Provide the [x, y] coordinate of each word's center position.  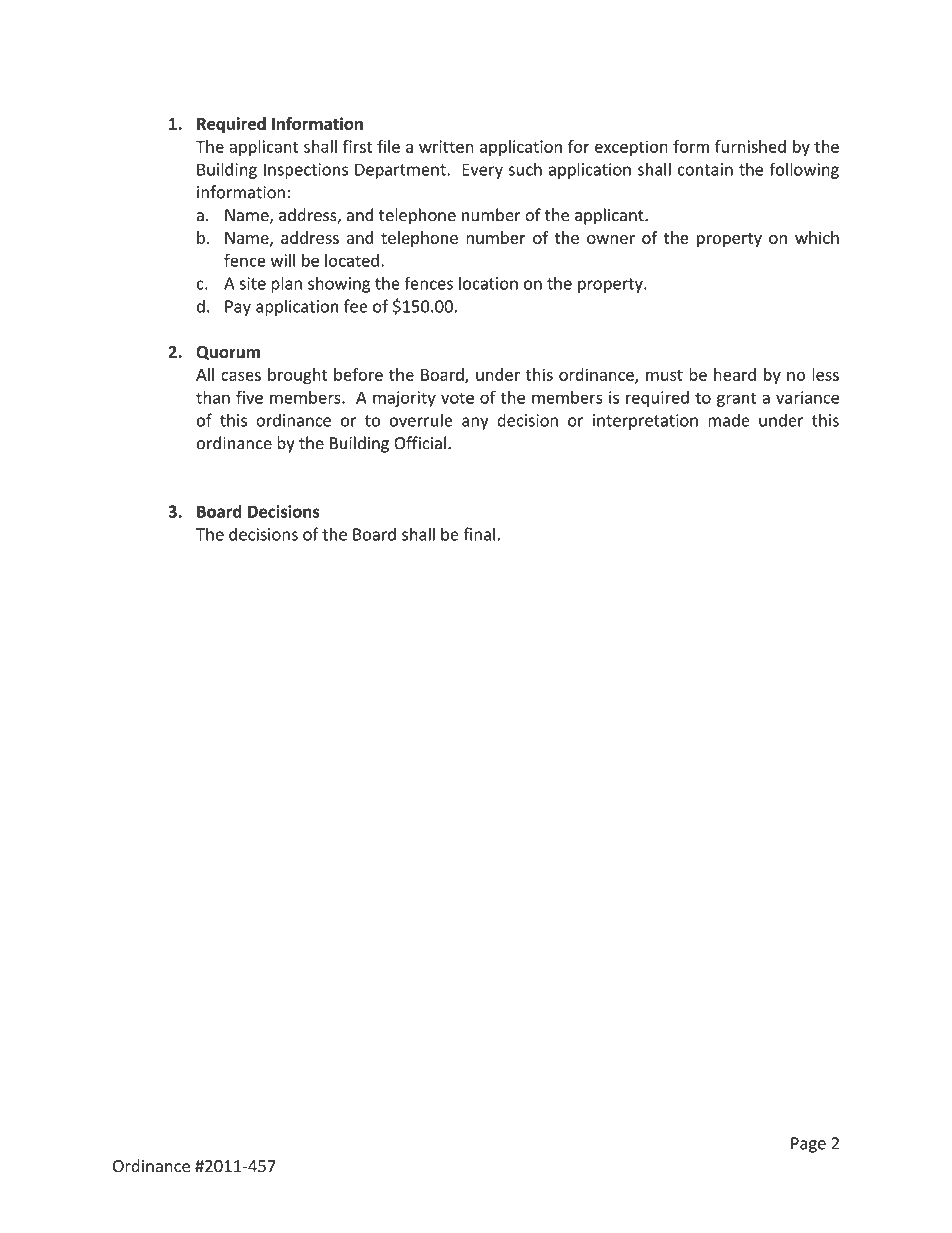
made [729, 420]
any [475, 423]
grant [736, 400]
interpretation [645, 422]
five [249, 397]
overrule [421, 420]
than [213, 397]
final [479, 534]
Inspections [306, 171]
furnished [750, 146]
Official [420, 443]
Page [808, 1145]
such [525, 169]
